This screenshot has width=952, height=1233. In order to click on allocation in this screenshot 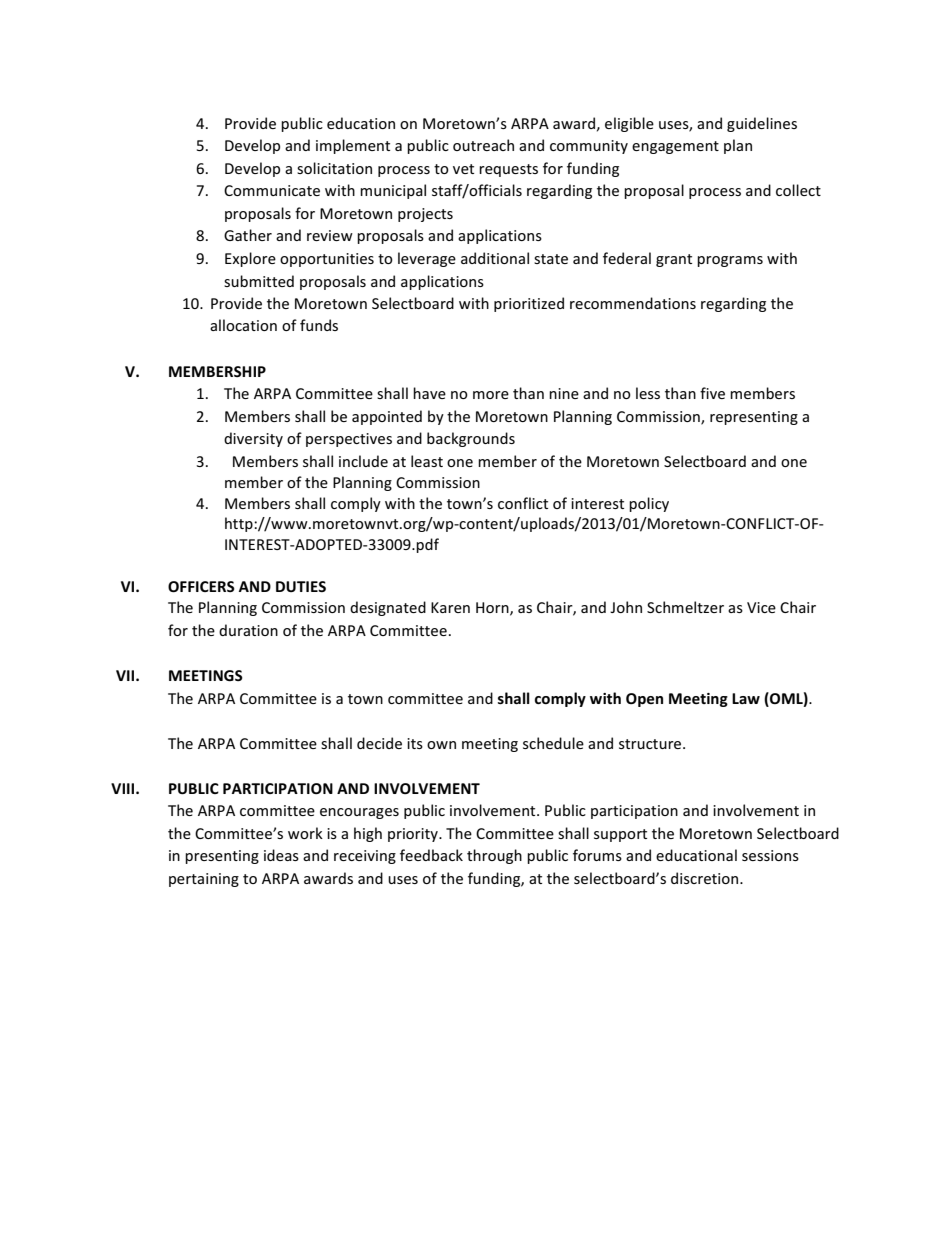, I will do `click(243, 325)`.
